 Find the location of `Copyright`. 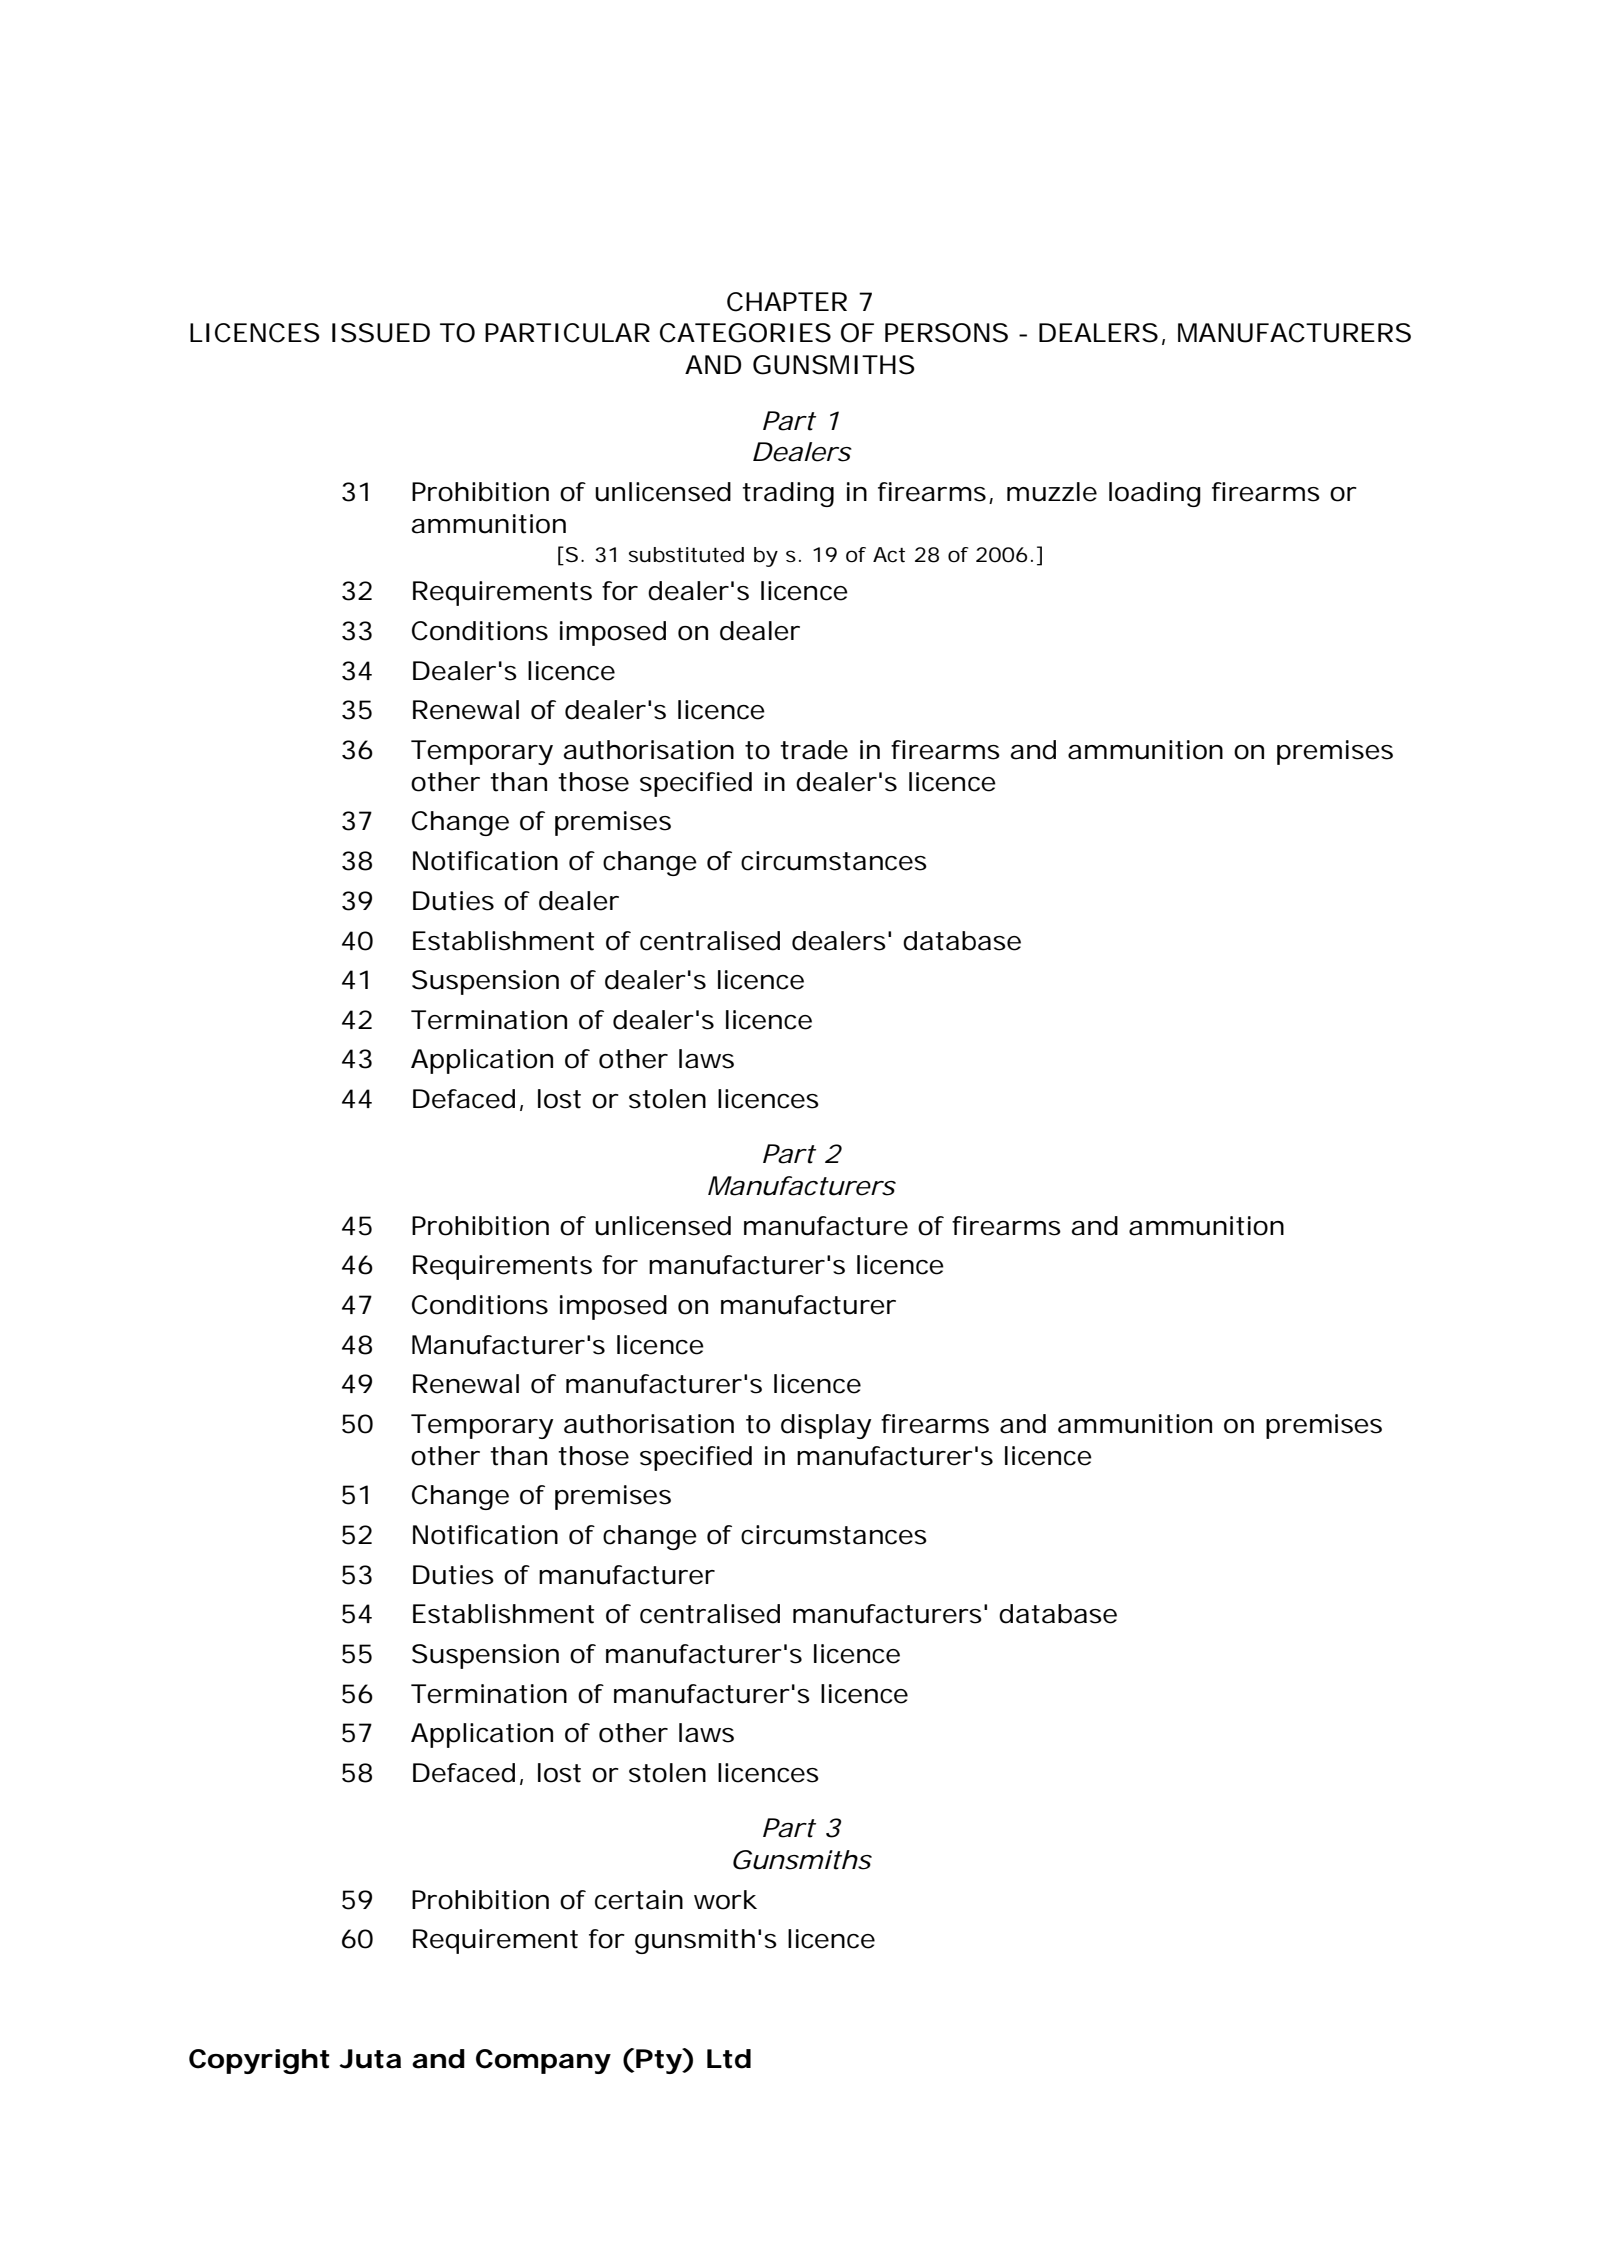

Copyright is located at coordinates (259, 2061).
